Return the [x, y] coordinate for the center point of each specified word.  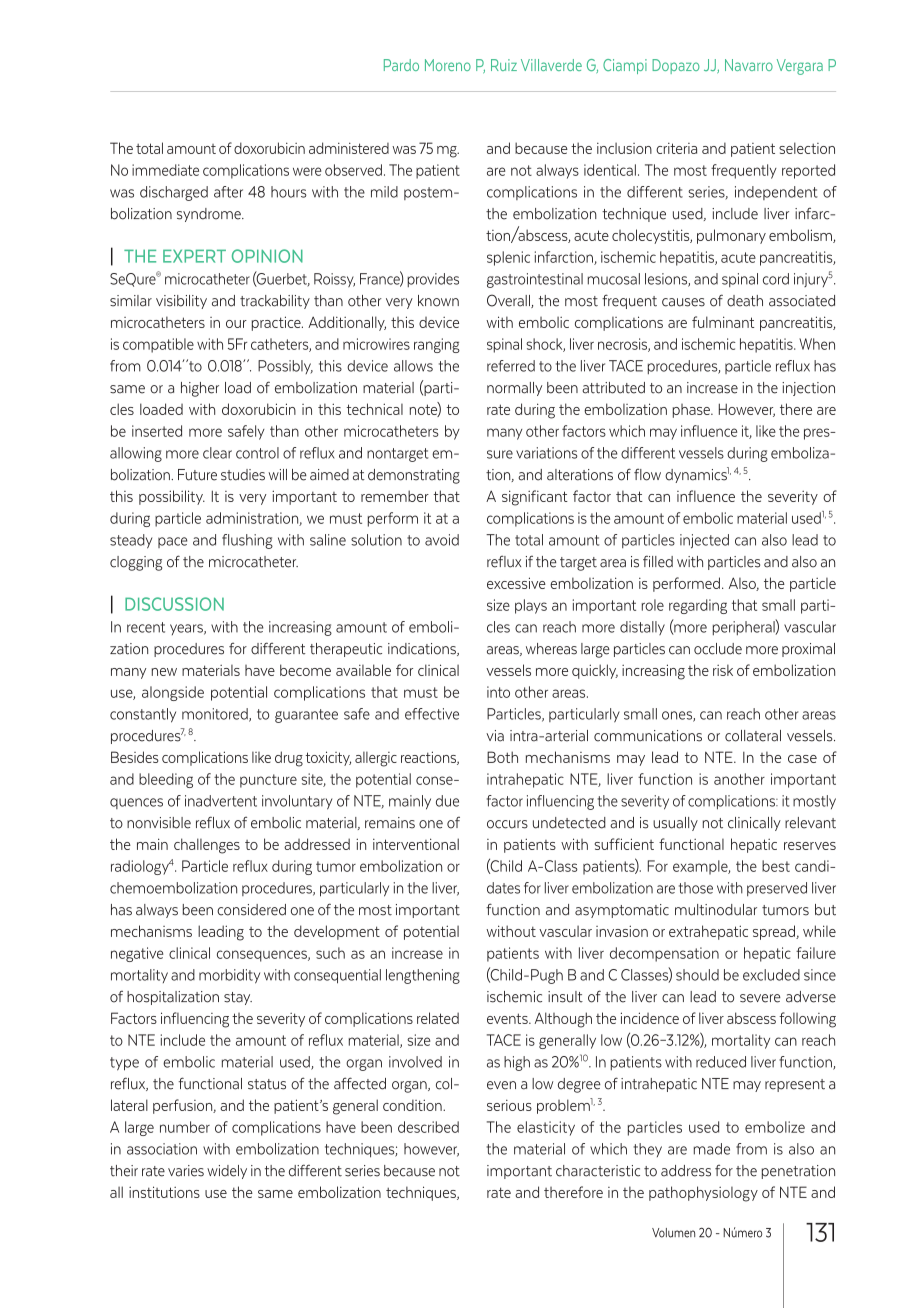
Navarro [749, 65]
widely [227, 1172]
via [495, 736]
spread [775, 932]
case [802, 759]
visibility [181, 302]
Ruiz [504, 65]
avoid [442, 540]
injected [704, 541]
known [438, 301]
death [745, 301]
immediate [165, 170]
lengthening [423, 976]
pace [172, 542]
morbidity [229, 976]
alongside [173, 693]
